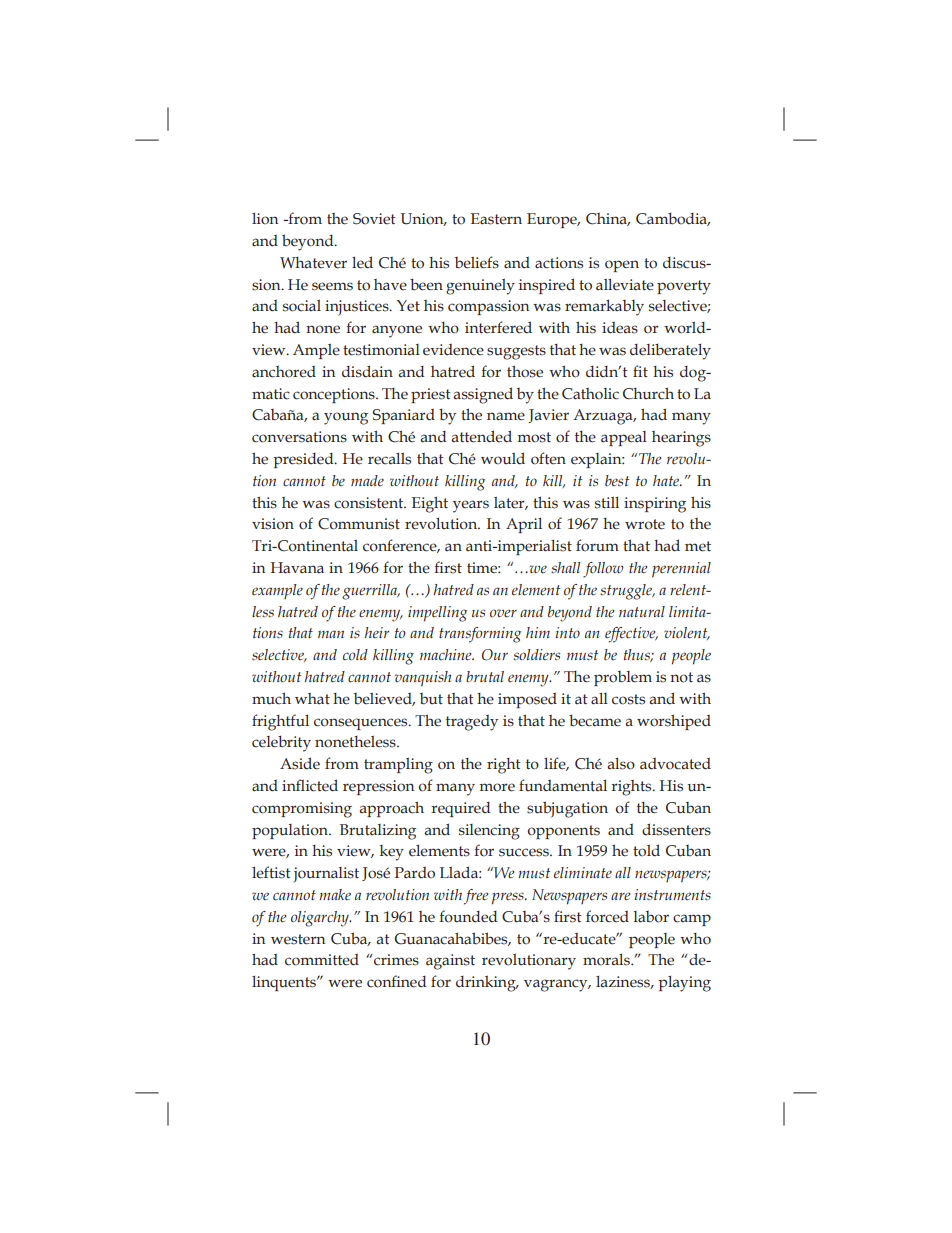  What do you see at coordinates (648, 393) in the screenshot?
I see `Church` at bounding box center [648, 393].
